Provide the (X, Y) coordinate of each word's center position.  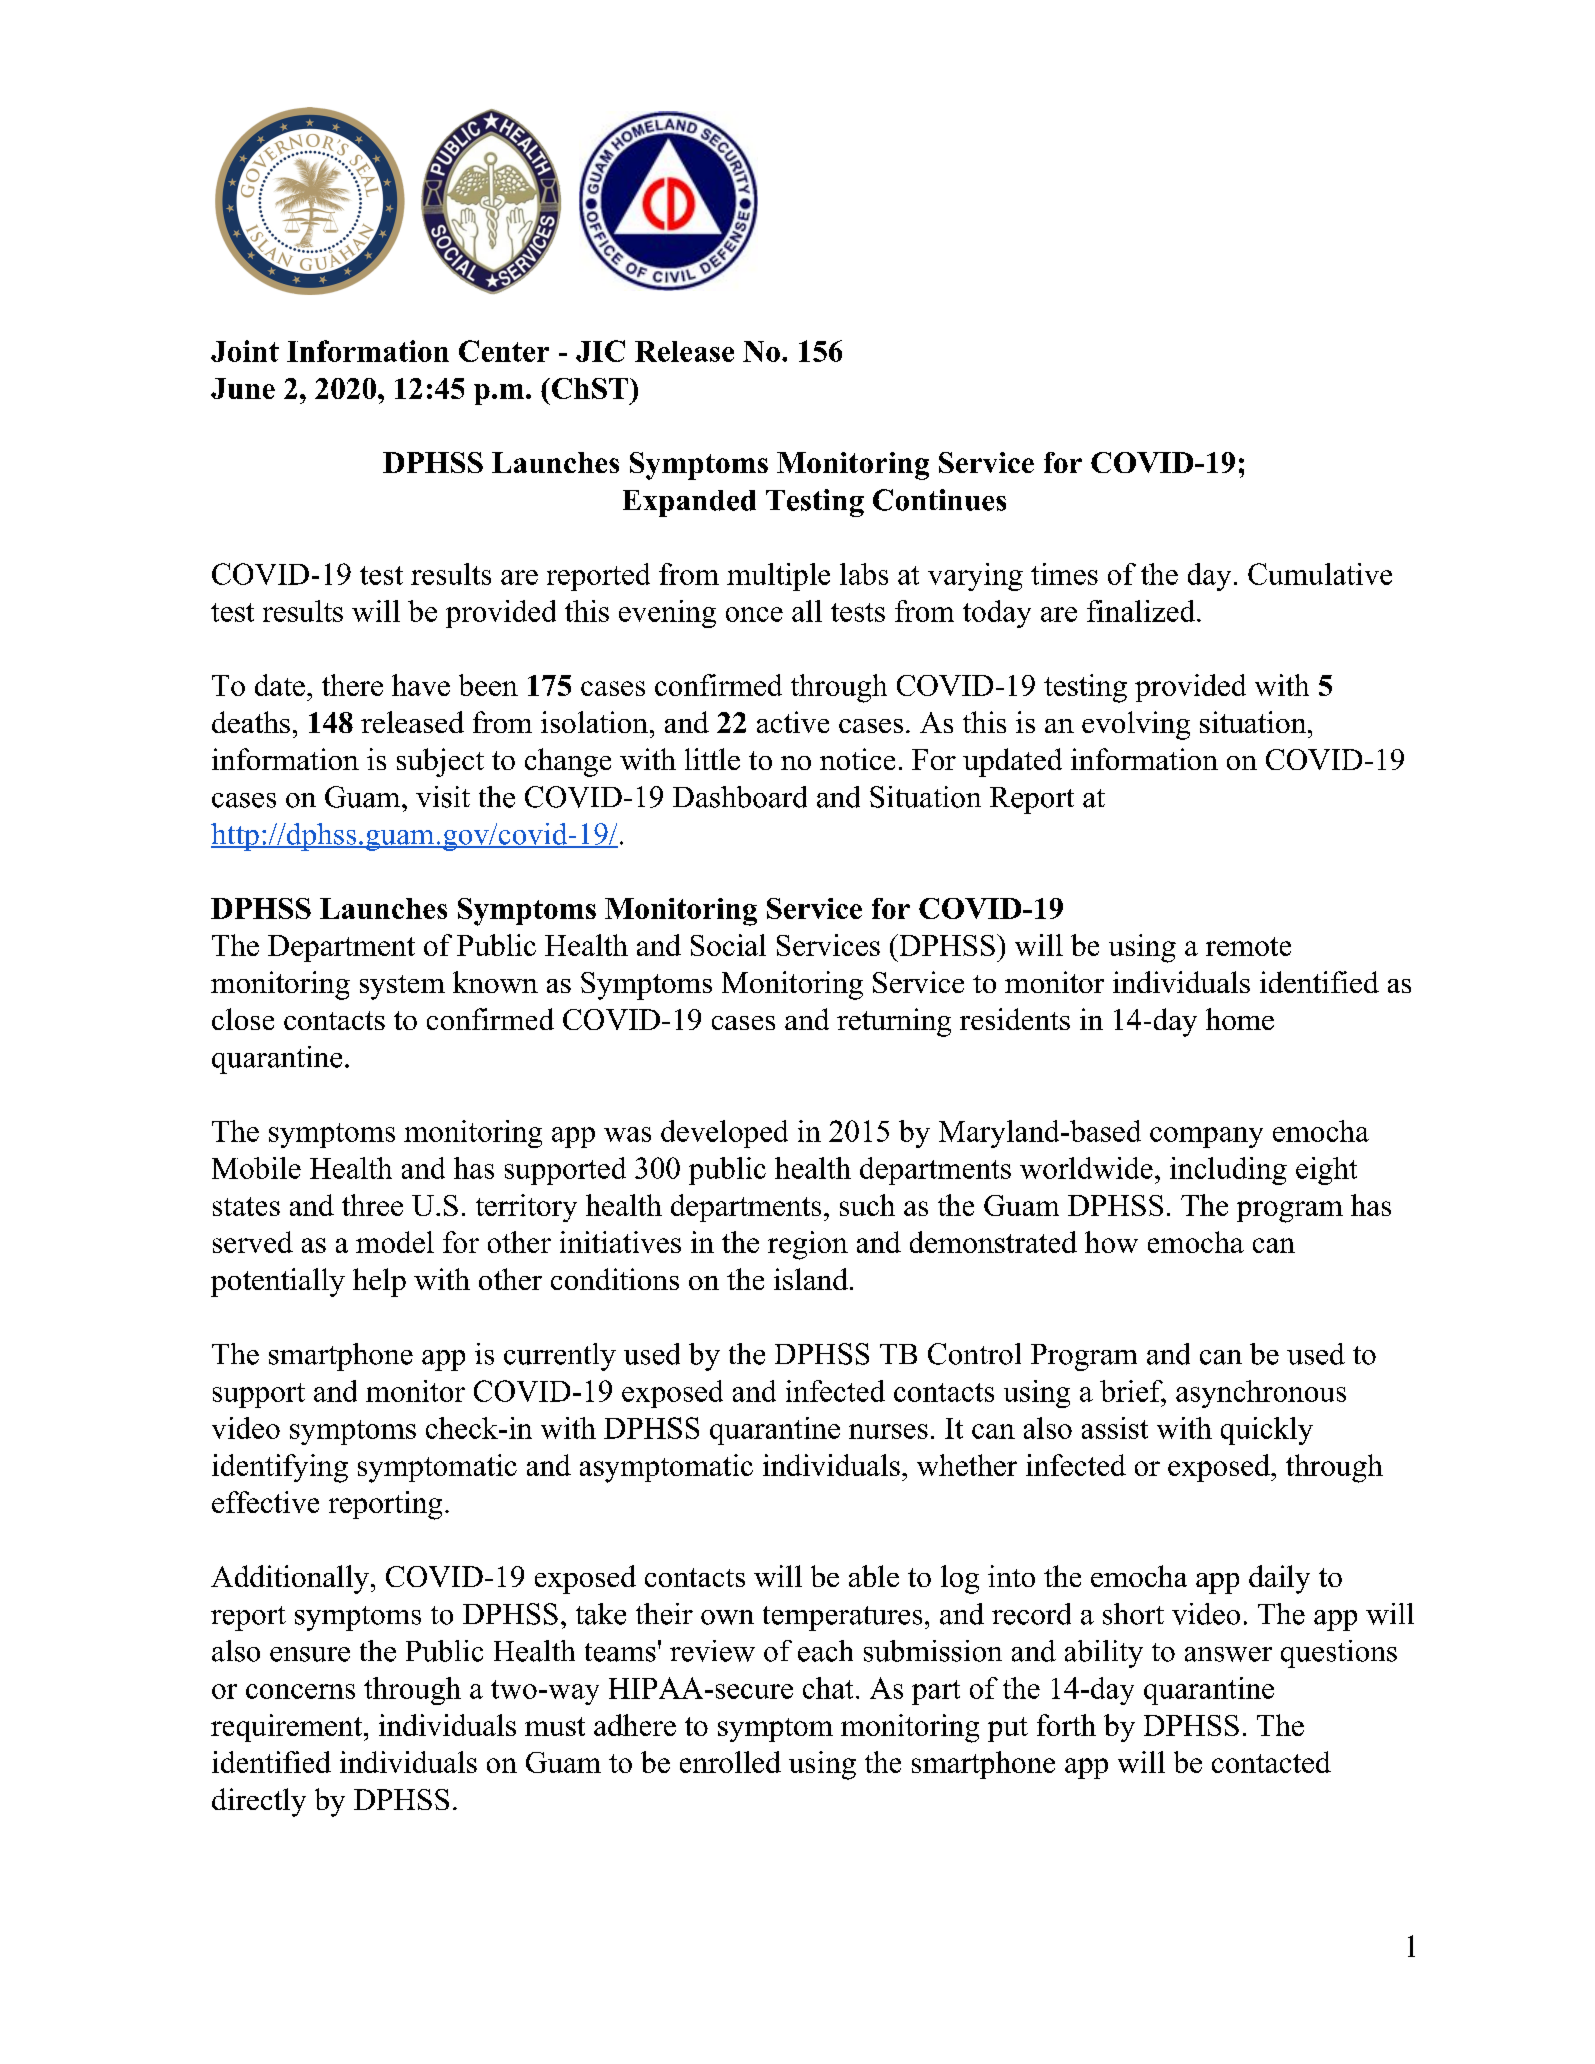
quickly (1267, 1431)
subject (440, 762)
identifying (280, 1468)
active (793, 722)
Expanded (689, 503)
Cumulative (1320, 574)
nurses (888, 1431)
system (402, 987)
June (243, 388)
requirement (288, 1728)
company (1206, 1137)
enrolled (730, 1762)
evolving (1136, 725)
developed (724, 1134)
